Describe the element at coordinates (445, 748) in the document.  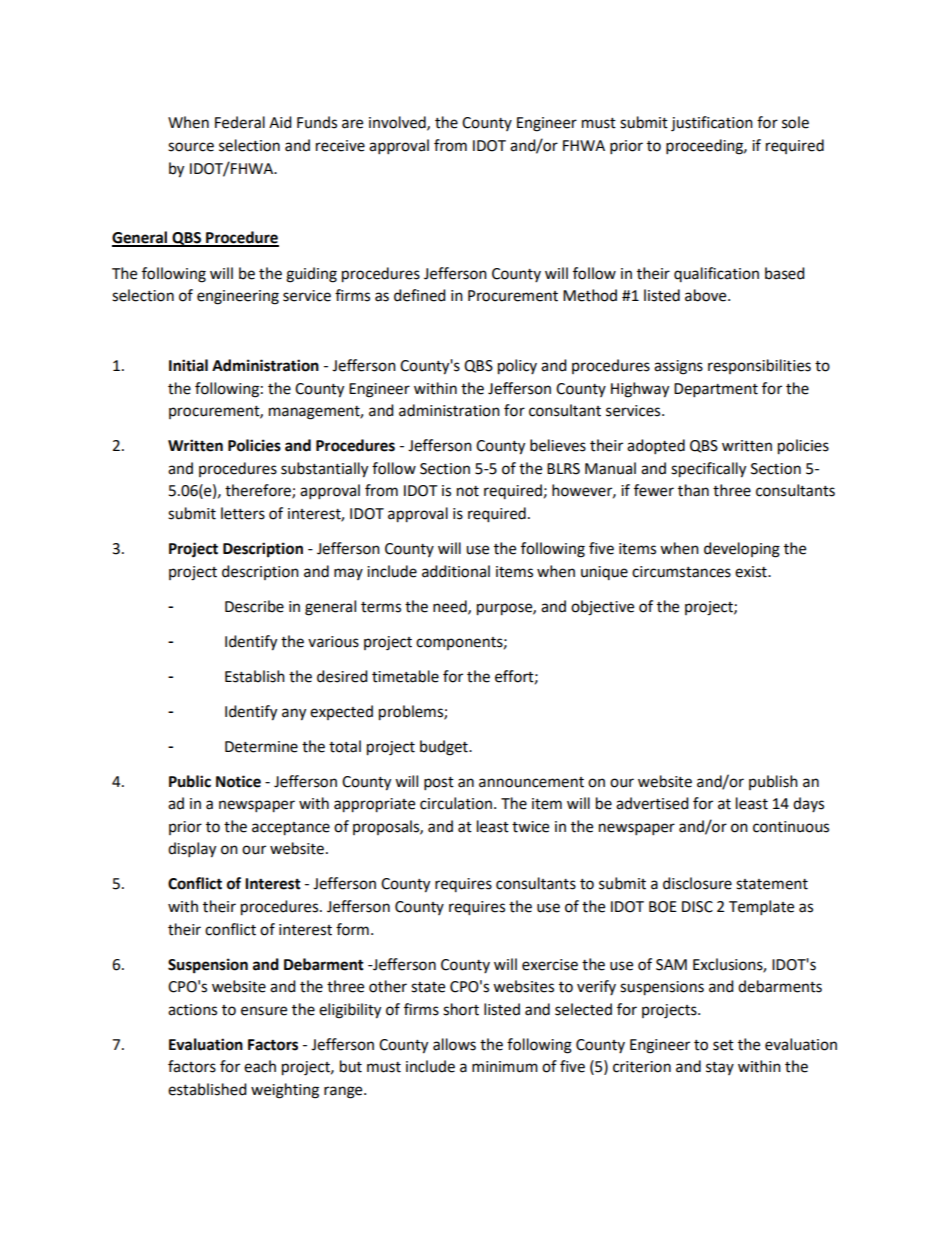
I see `budget` at that location.
